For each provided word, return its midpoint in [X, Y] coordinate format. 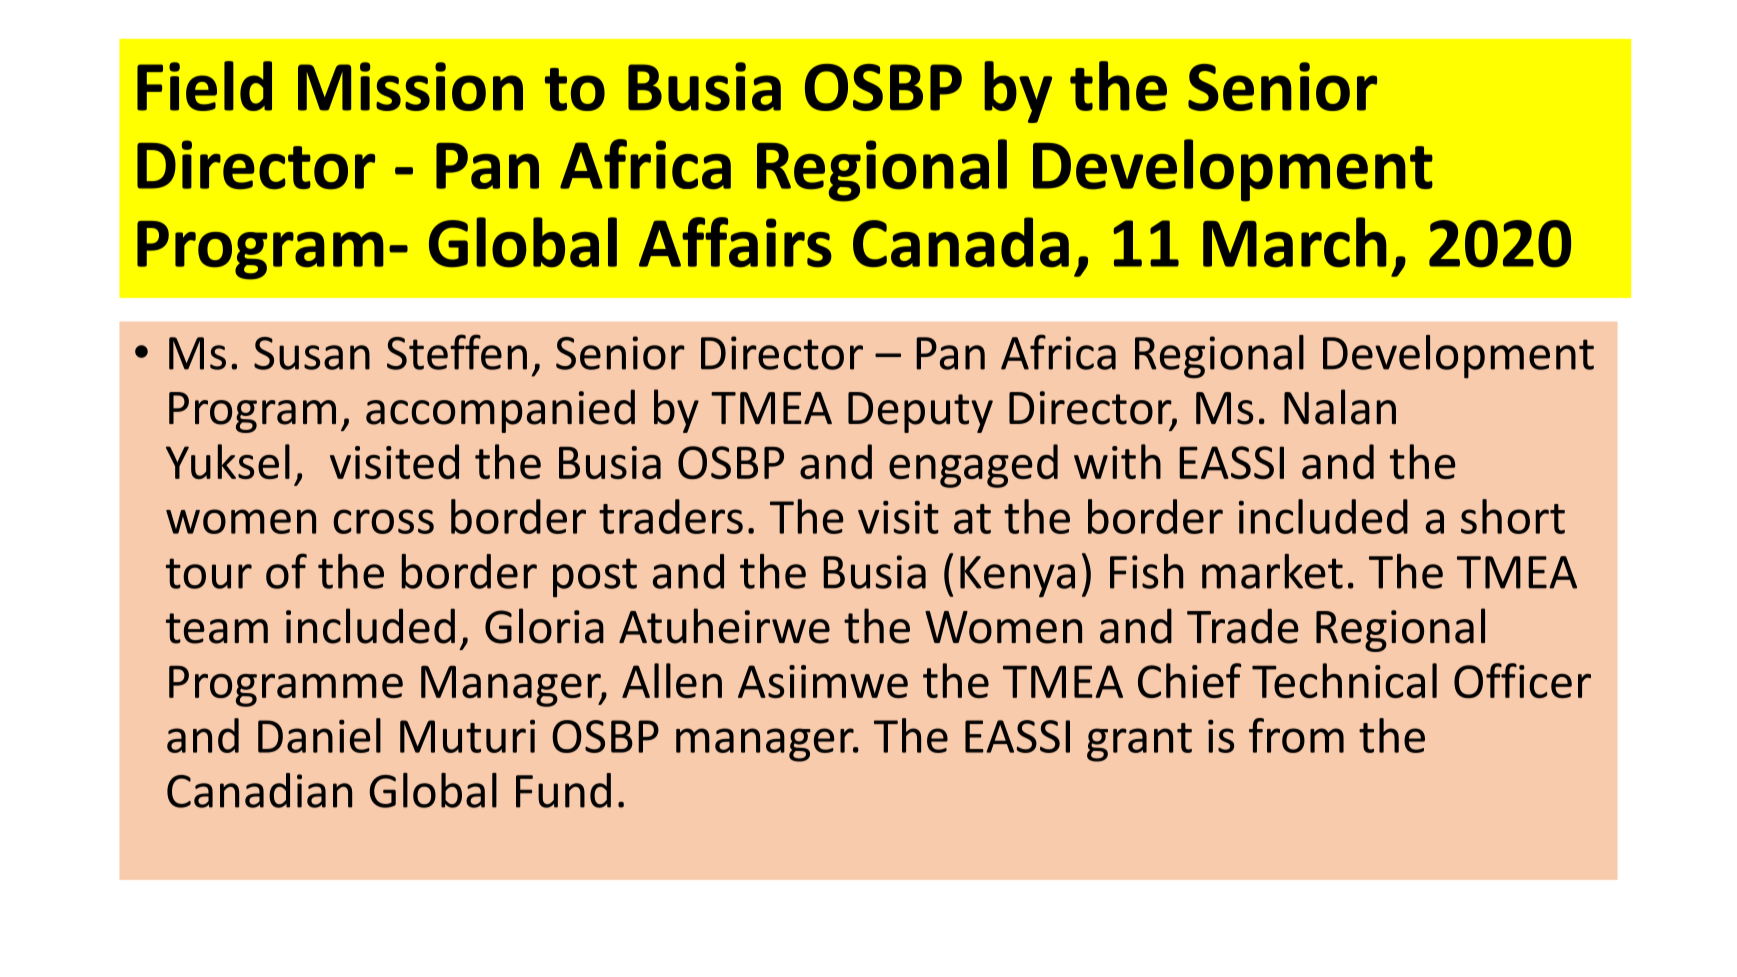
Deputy [920, 412]
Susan [312, 353]
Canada [961, 242]
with [1117, 461]
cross [383, 521]
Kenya [1017, 576]
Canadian [259, 790]
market [1272, 571]
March [1294, 242]
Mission [410, 86]
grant [1139, 742]
